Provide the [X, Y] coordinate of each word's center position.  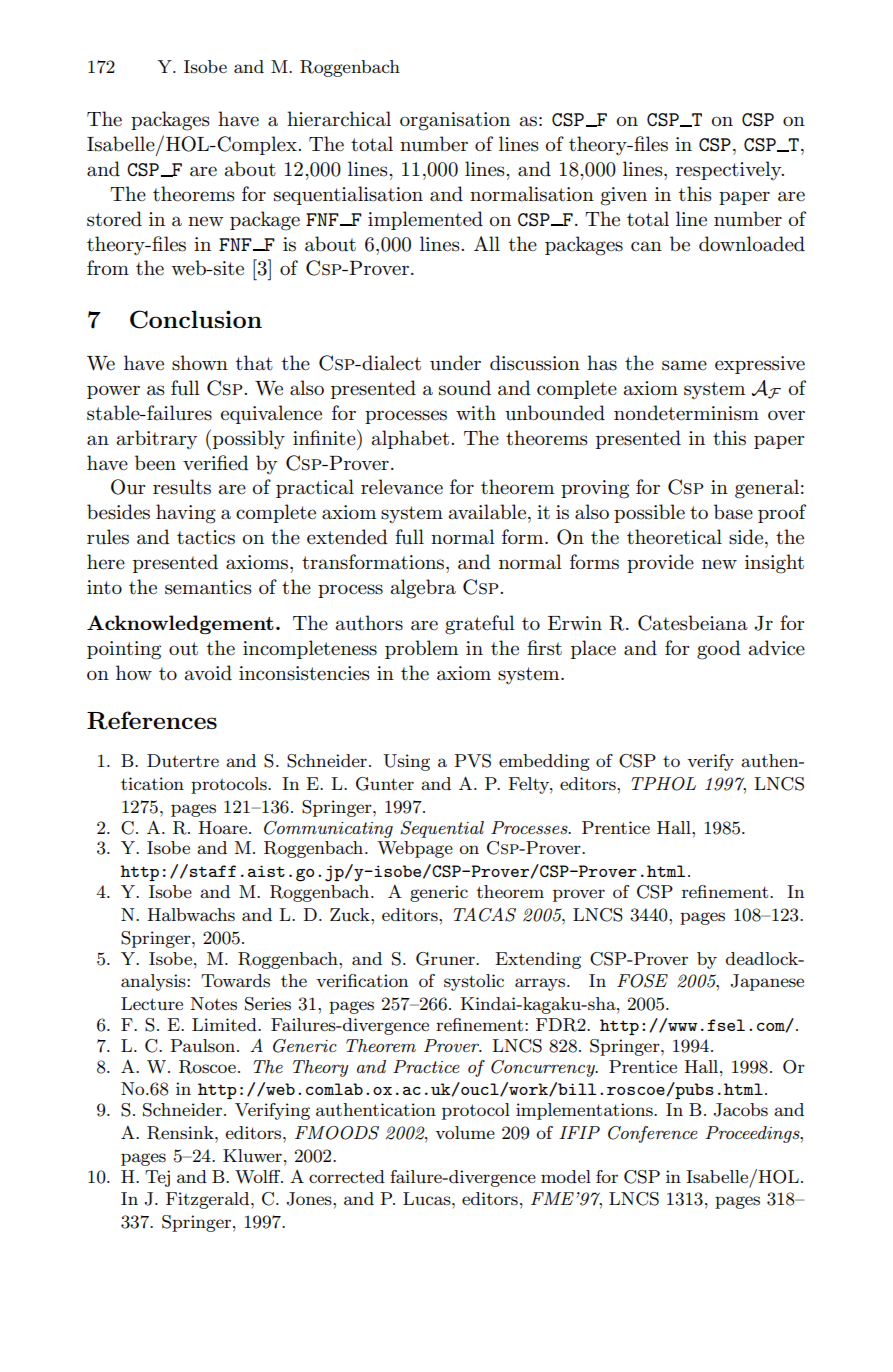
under [455, 363]
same [684, 365]
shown [200, 363]
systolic [474, 982]
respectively [730, 170]
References [152, 720]
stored [114, 219]
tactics [206, 537]
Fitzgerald [209, 1200]
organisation [455, 121]
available [487, 512]
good [719, 650]
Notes [213, 1004]
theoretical [674, 537]
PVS [473, 761]
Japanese [767, 982]
